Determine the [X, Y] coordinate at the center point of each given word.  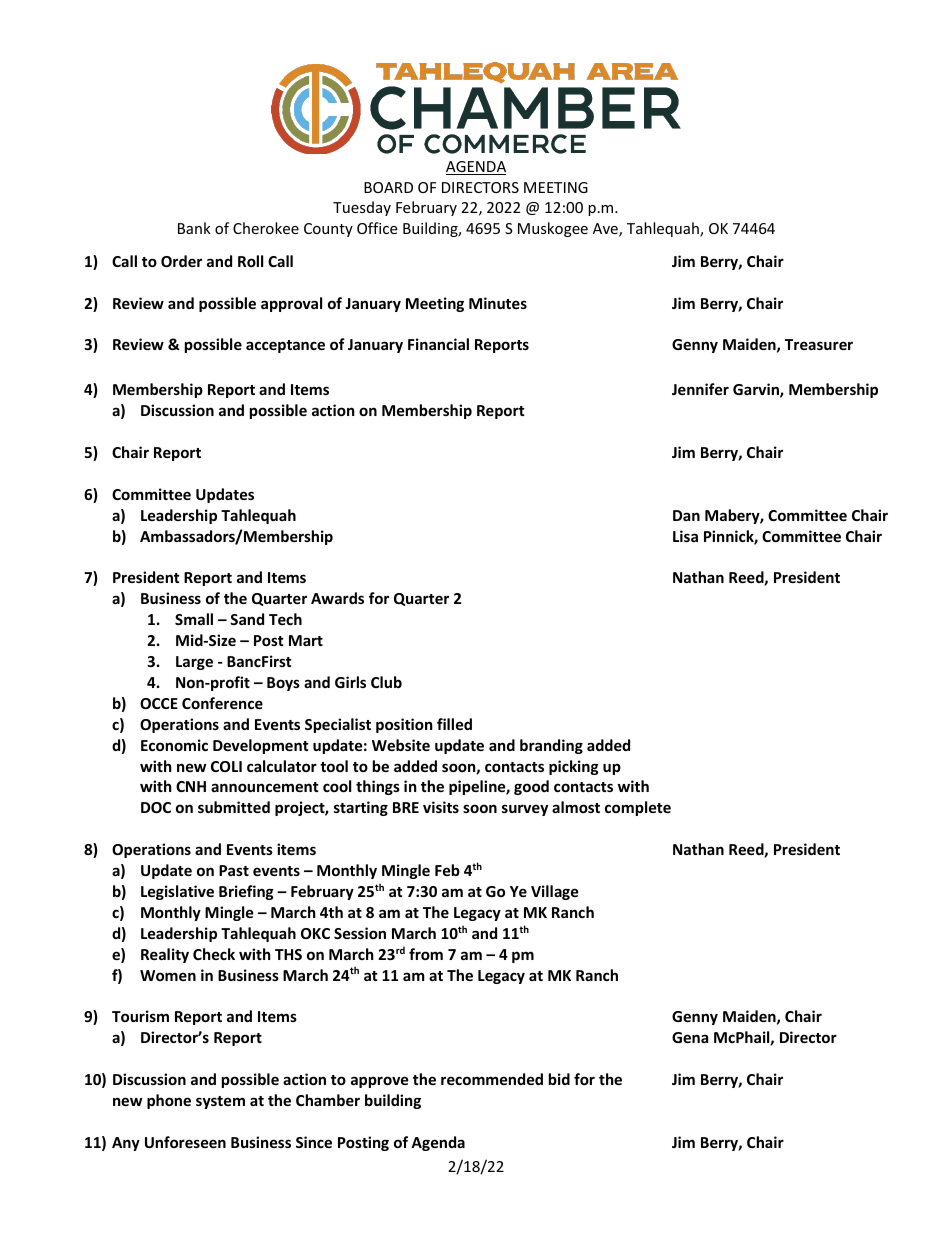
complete [638, 808]
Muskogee [553, 229]
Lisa [685, 536]
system [220, 1102]
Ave [606, 230]
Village [555, 892]
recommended [492, 1079]
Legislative [177, 892]
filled [454, 724]
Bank [194, 228]
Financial [438, 344]
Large [194, 663]
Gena [690, 1037]
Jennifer [700, 389]
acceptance [285, 346]
